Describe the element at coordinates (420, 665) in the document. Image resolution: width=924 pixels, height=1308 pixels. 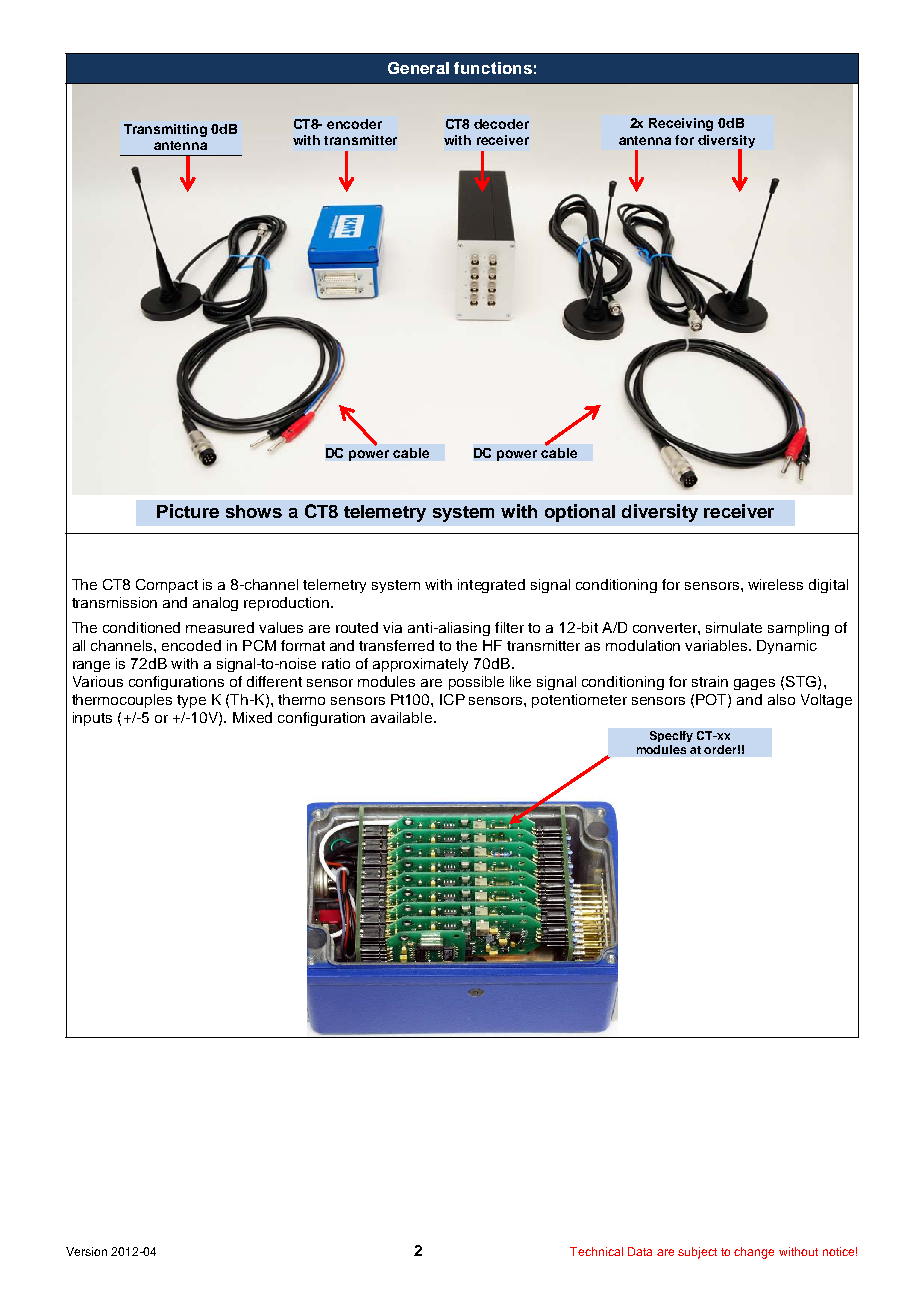
I see `approximately` at that location.
